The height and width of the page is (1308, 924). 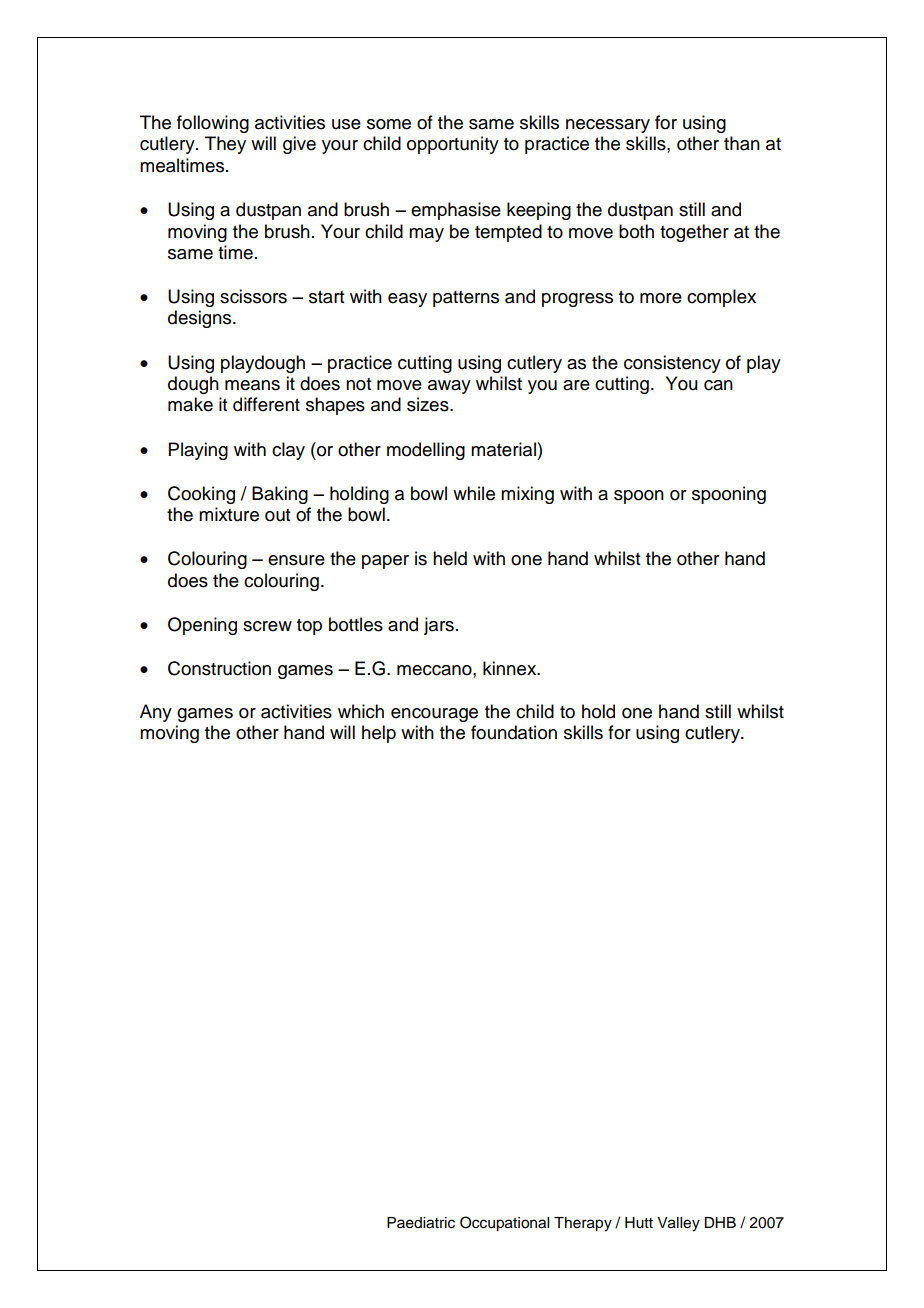 What do you see at coordinates (504, 1224) in the page?
I see `Occupational` at bounding box center [504, 1224].
